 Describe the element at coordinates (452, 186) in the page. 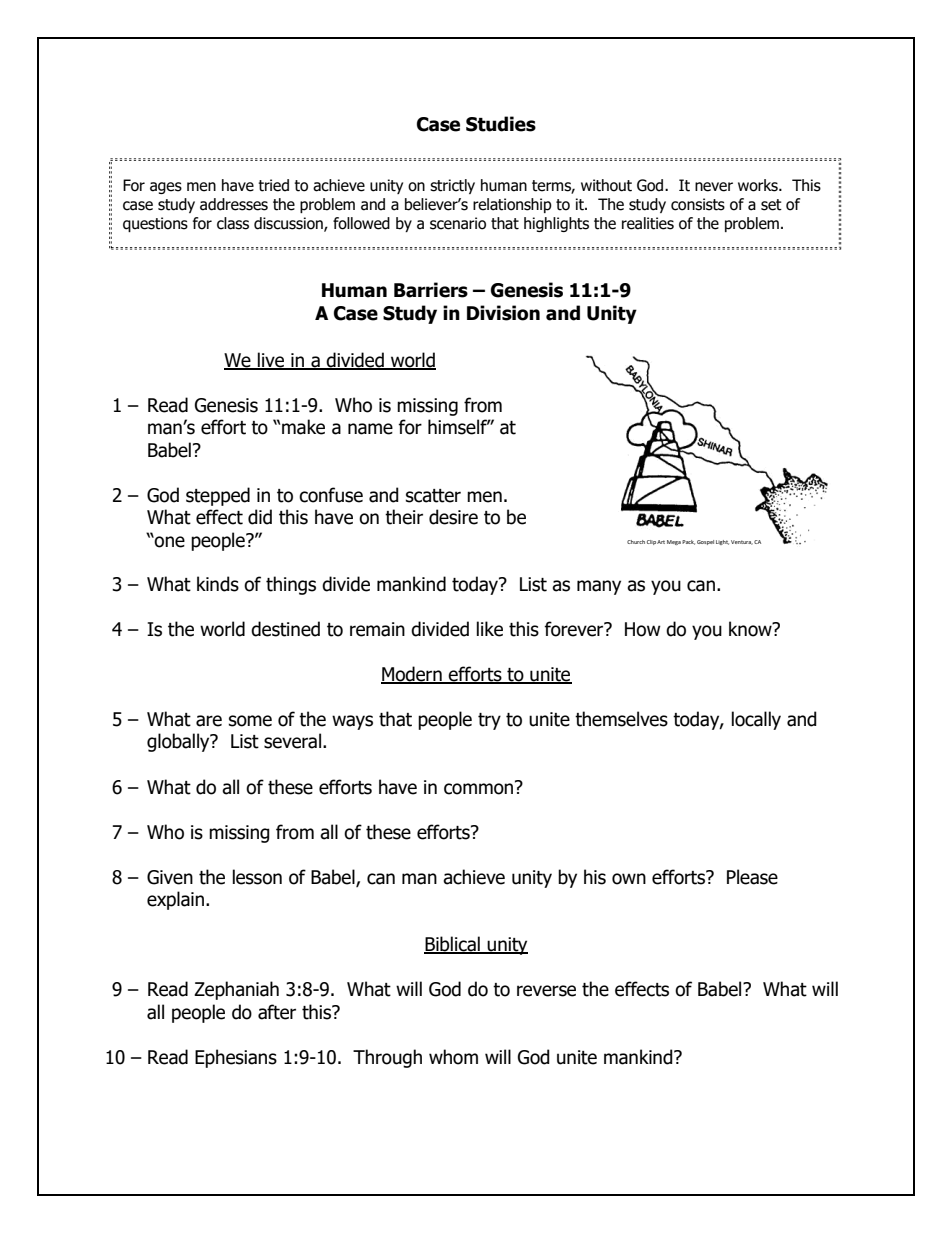

I see `strictly` at that location.
